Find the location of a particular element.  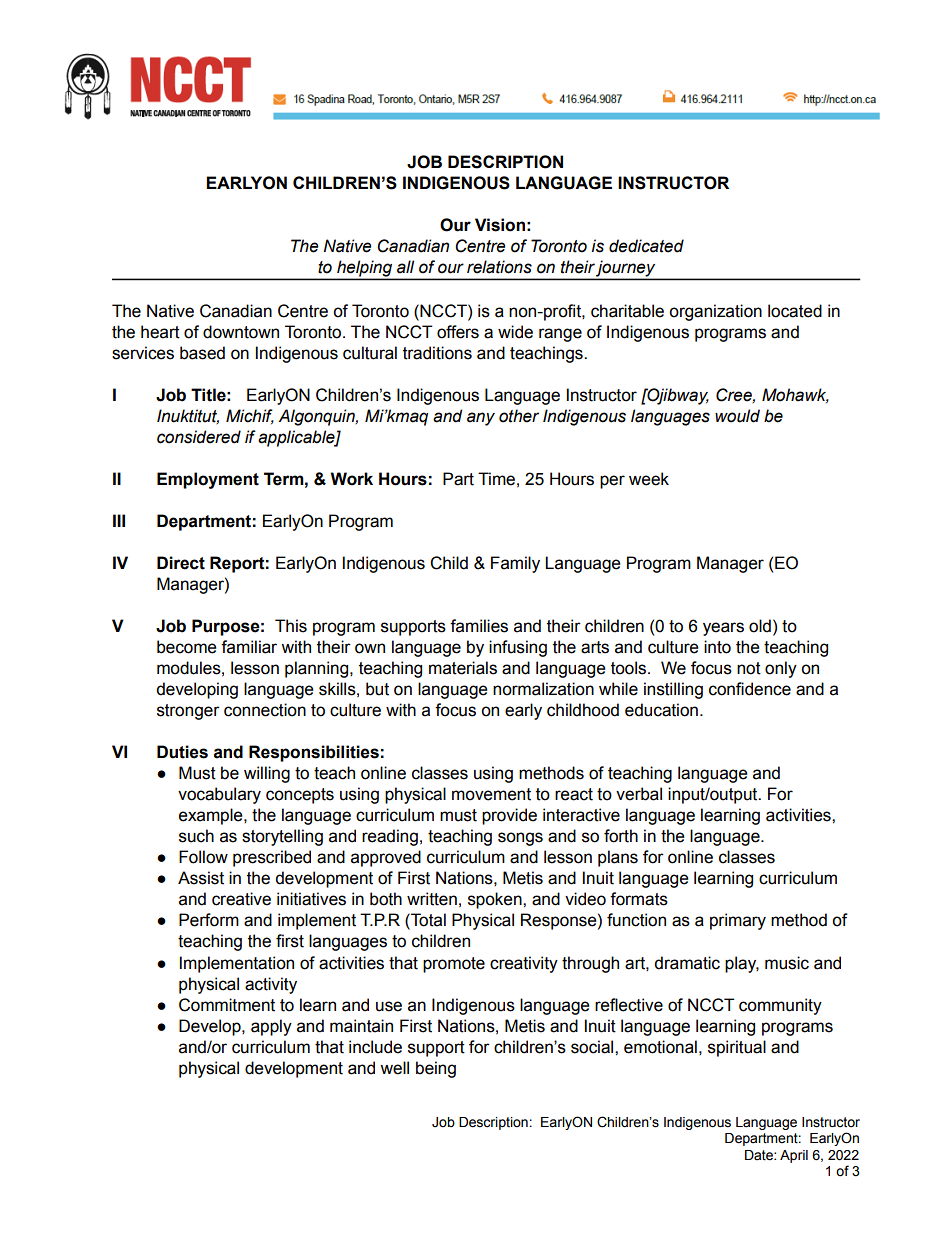

become is located at coordinates (187, 647).
